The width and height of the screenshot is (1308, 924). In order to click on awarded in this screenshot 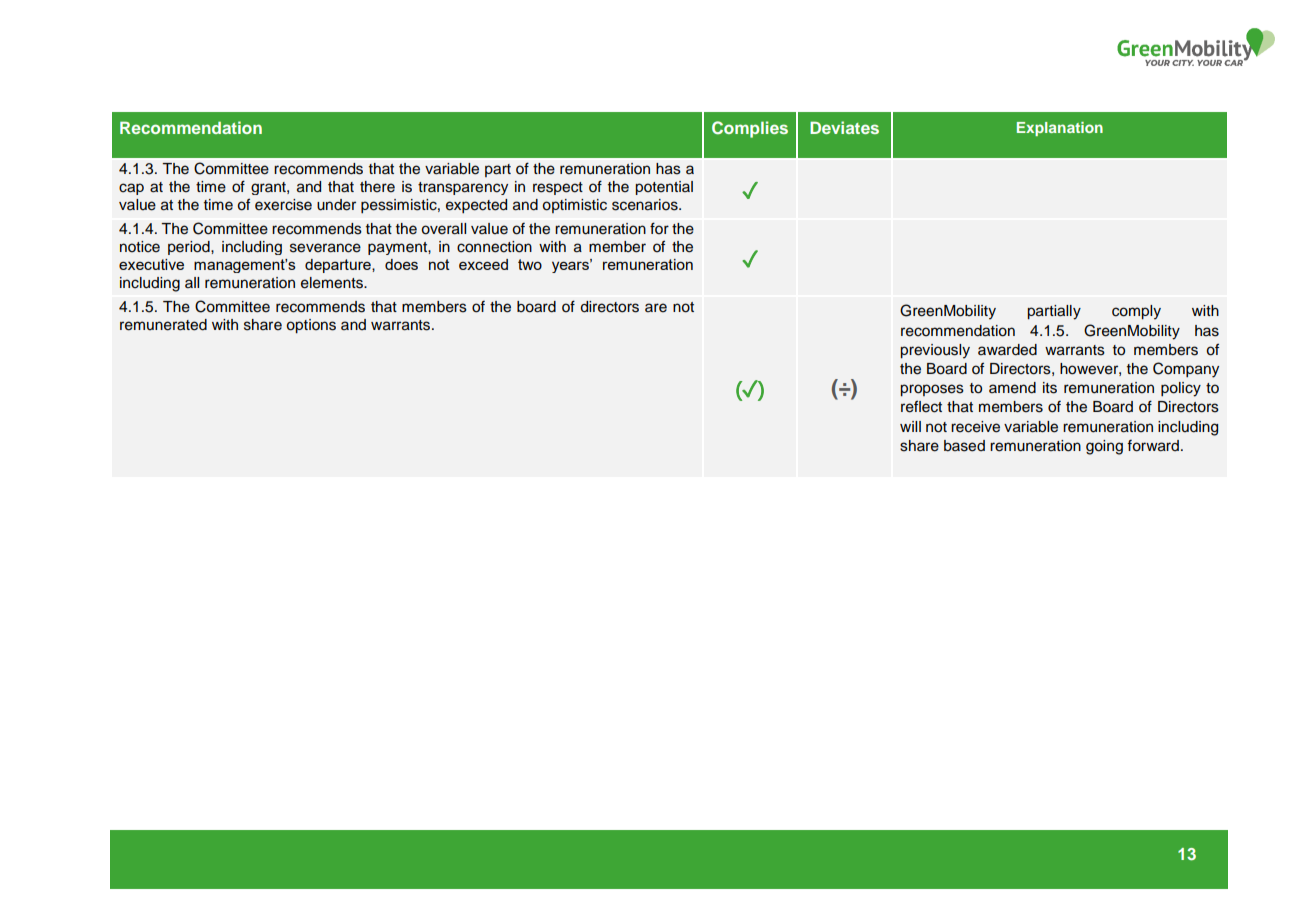, I will do `click(1007, 350)`.
